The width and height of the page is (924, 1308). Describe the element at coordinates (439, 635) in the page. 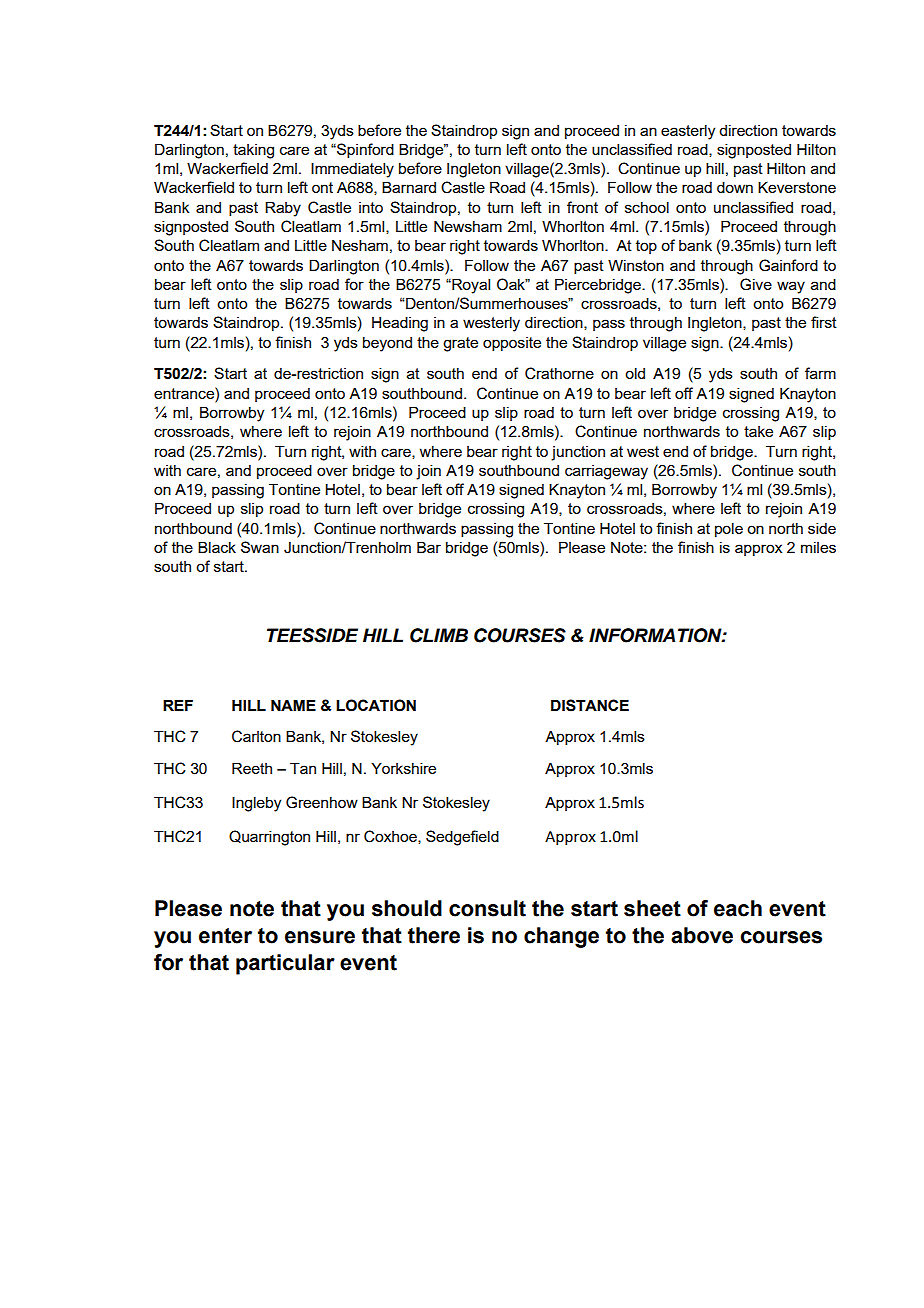

I see `CLIMB` at that location.
